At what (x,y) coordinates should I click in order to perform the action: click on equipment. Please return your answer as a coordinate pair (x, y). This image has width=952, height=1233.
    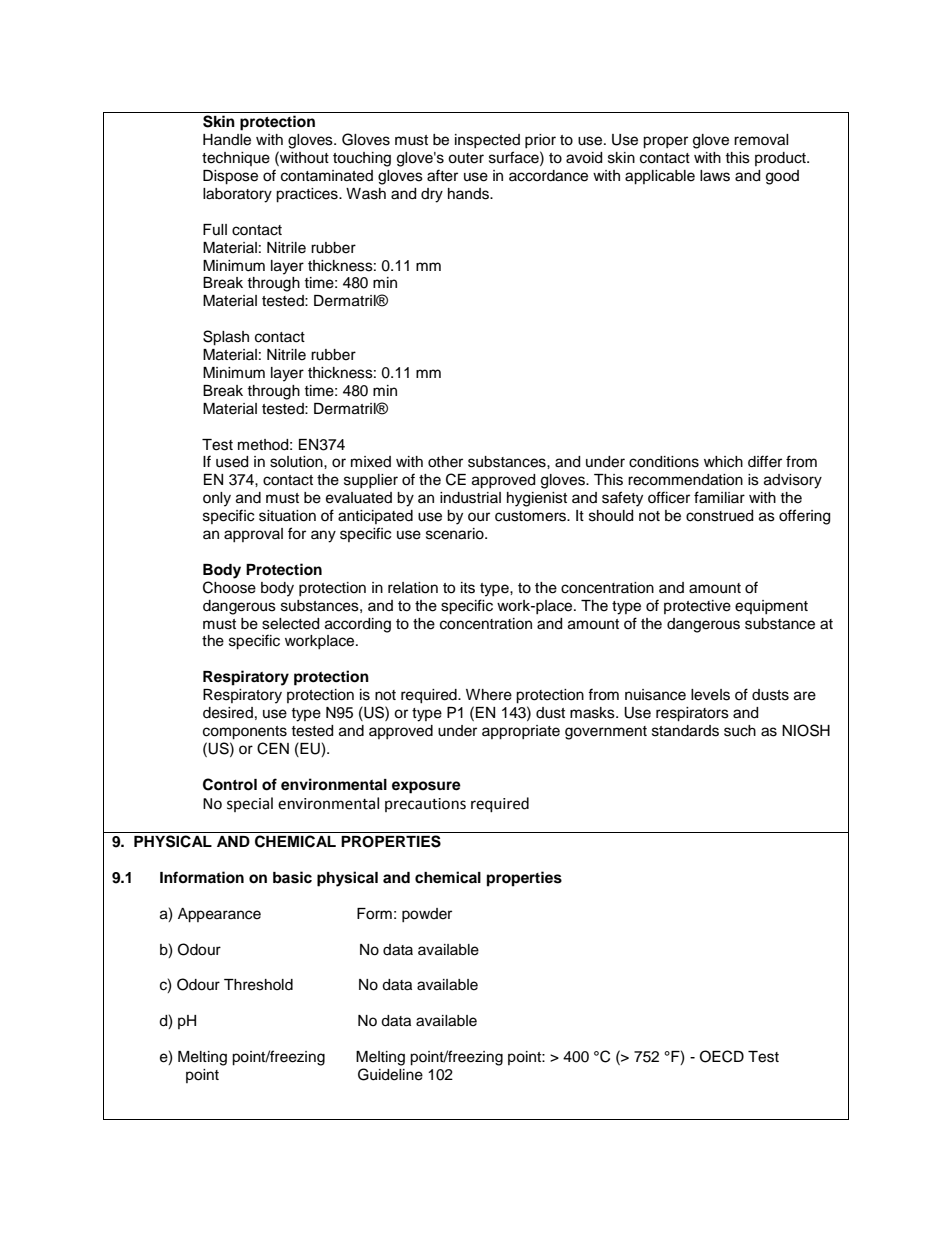
    Looking at the image, I should click on (771, 607).
